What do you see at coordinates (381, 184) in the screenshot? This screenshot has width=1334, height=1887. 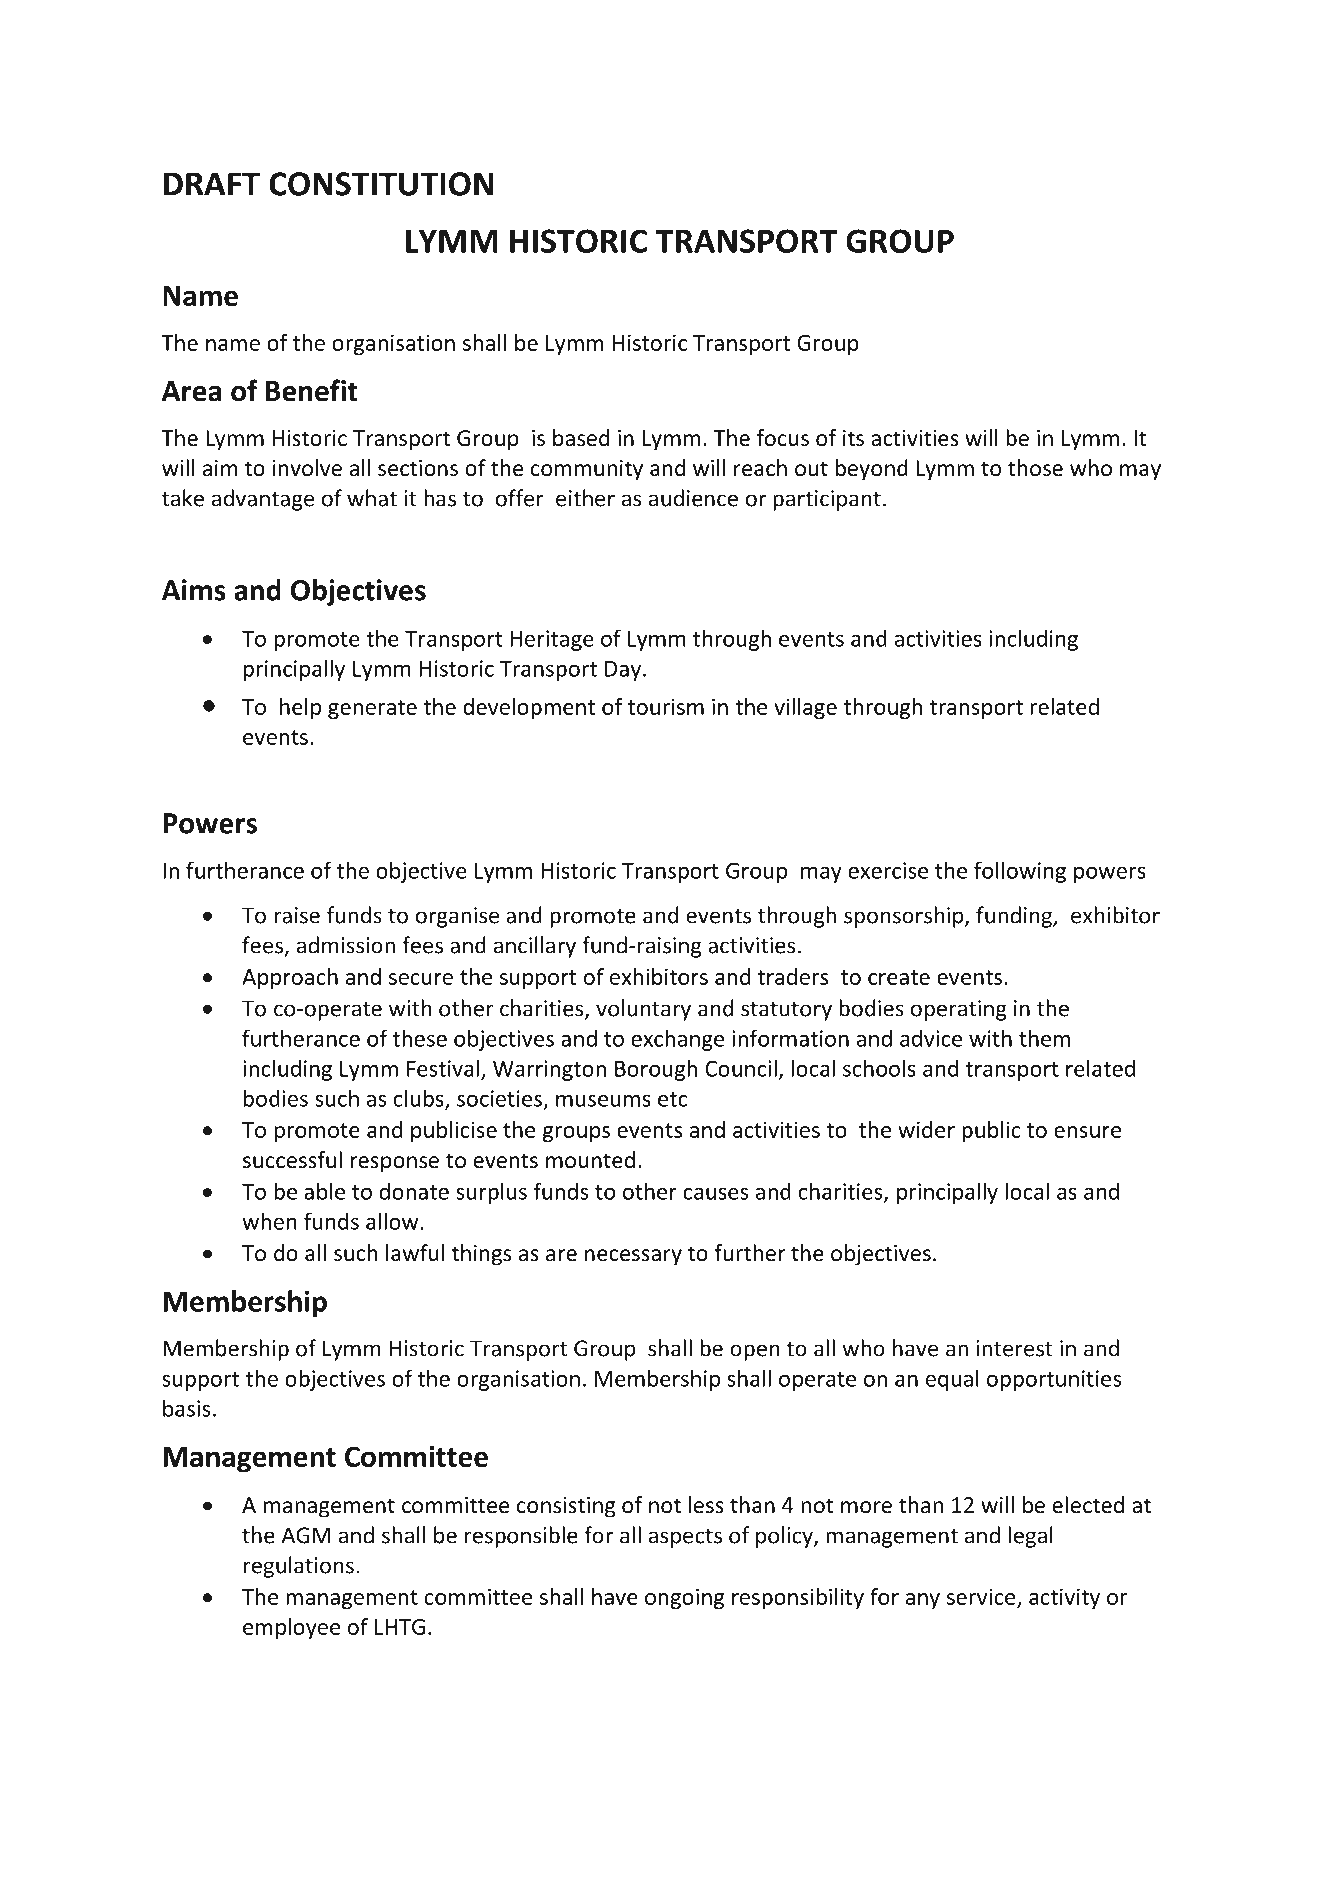 I see `CONSTITUTION` at bounding box center [381, 184].
